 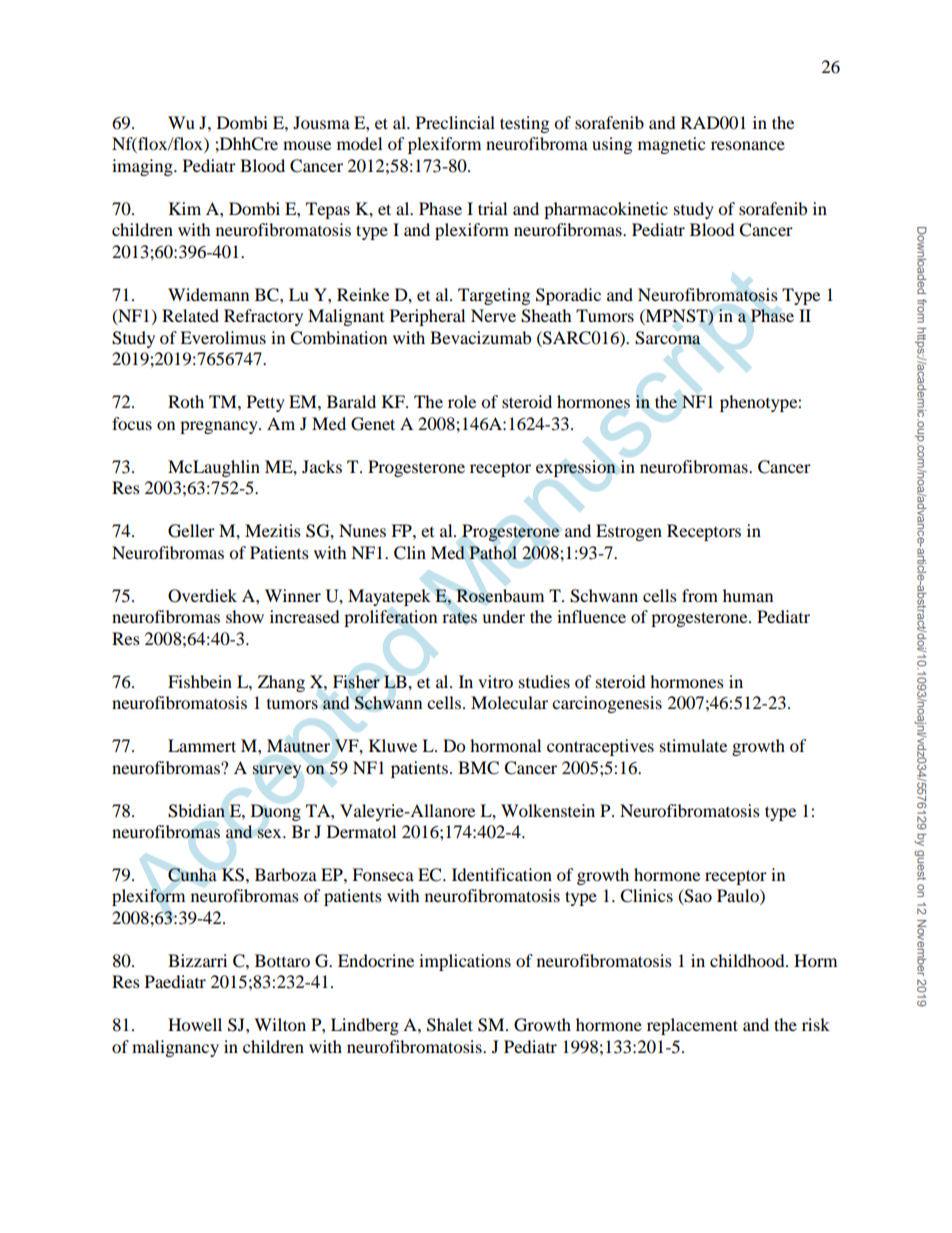 I want to click on Bevacizumab, so click(x=480, y=337).
